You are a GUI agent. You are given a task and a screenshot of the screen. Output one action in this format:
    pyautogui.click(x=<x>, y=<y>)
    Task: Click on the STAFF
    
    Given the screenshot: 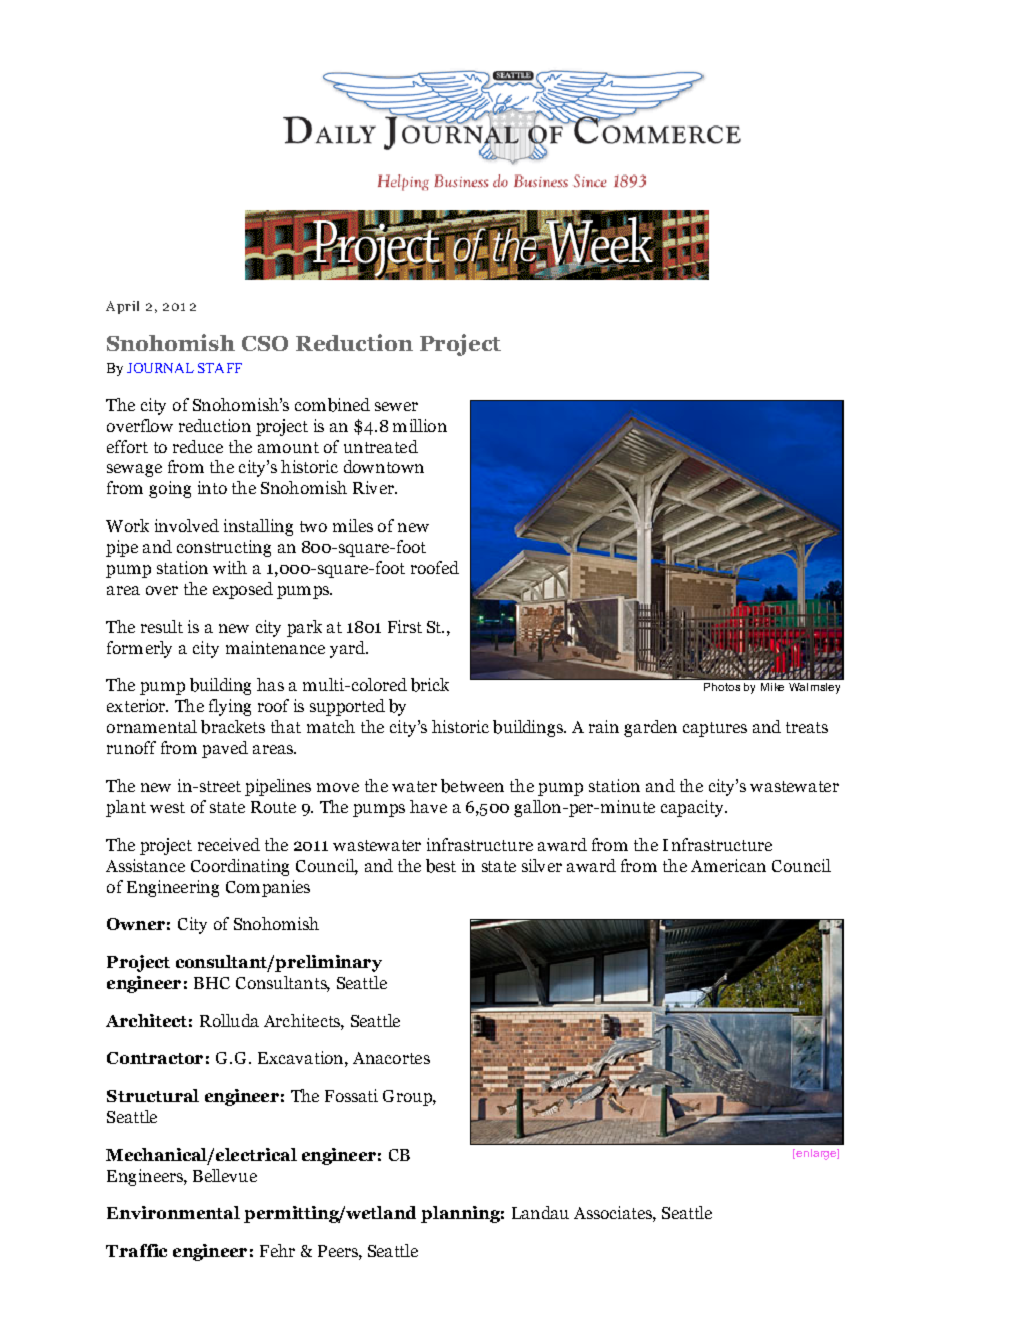 What is the action you would take?
    pyautogui.click(x=220, y=368)
